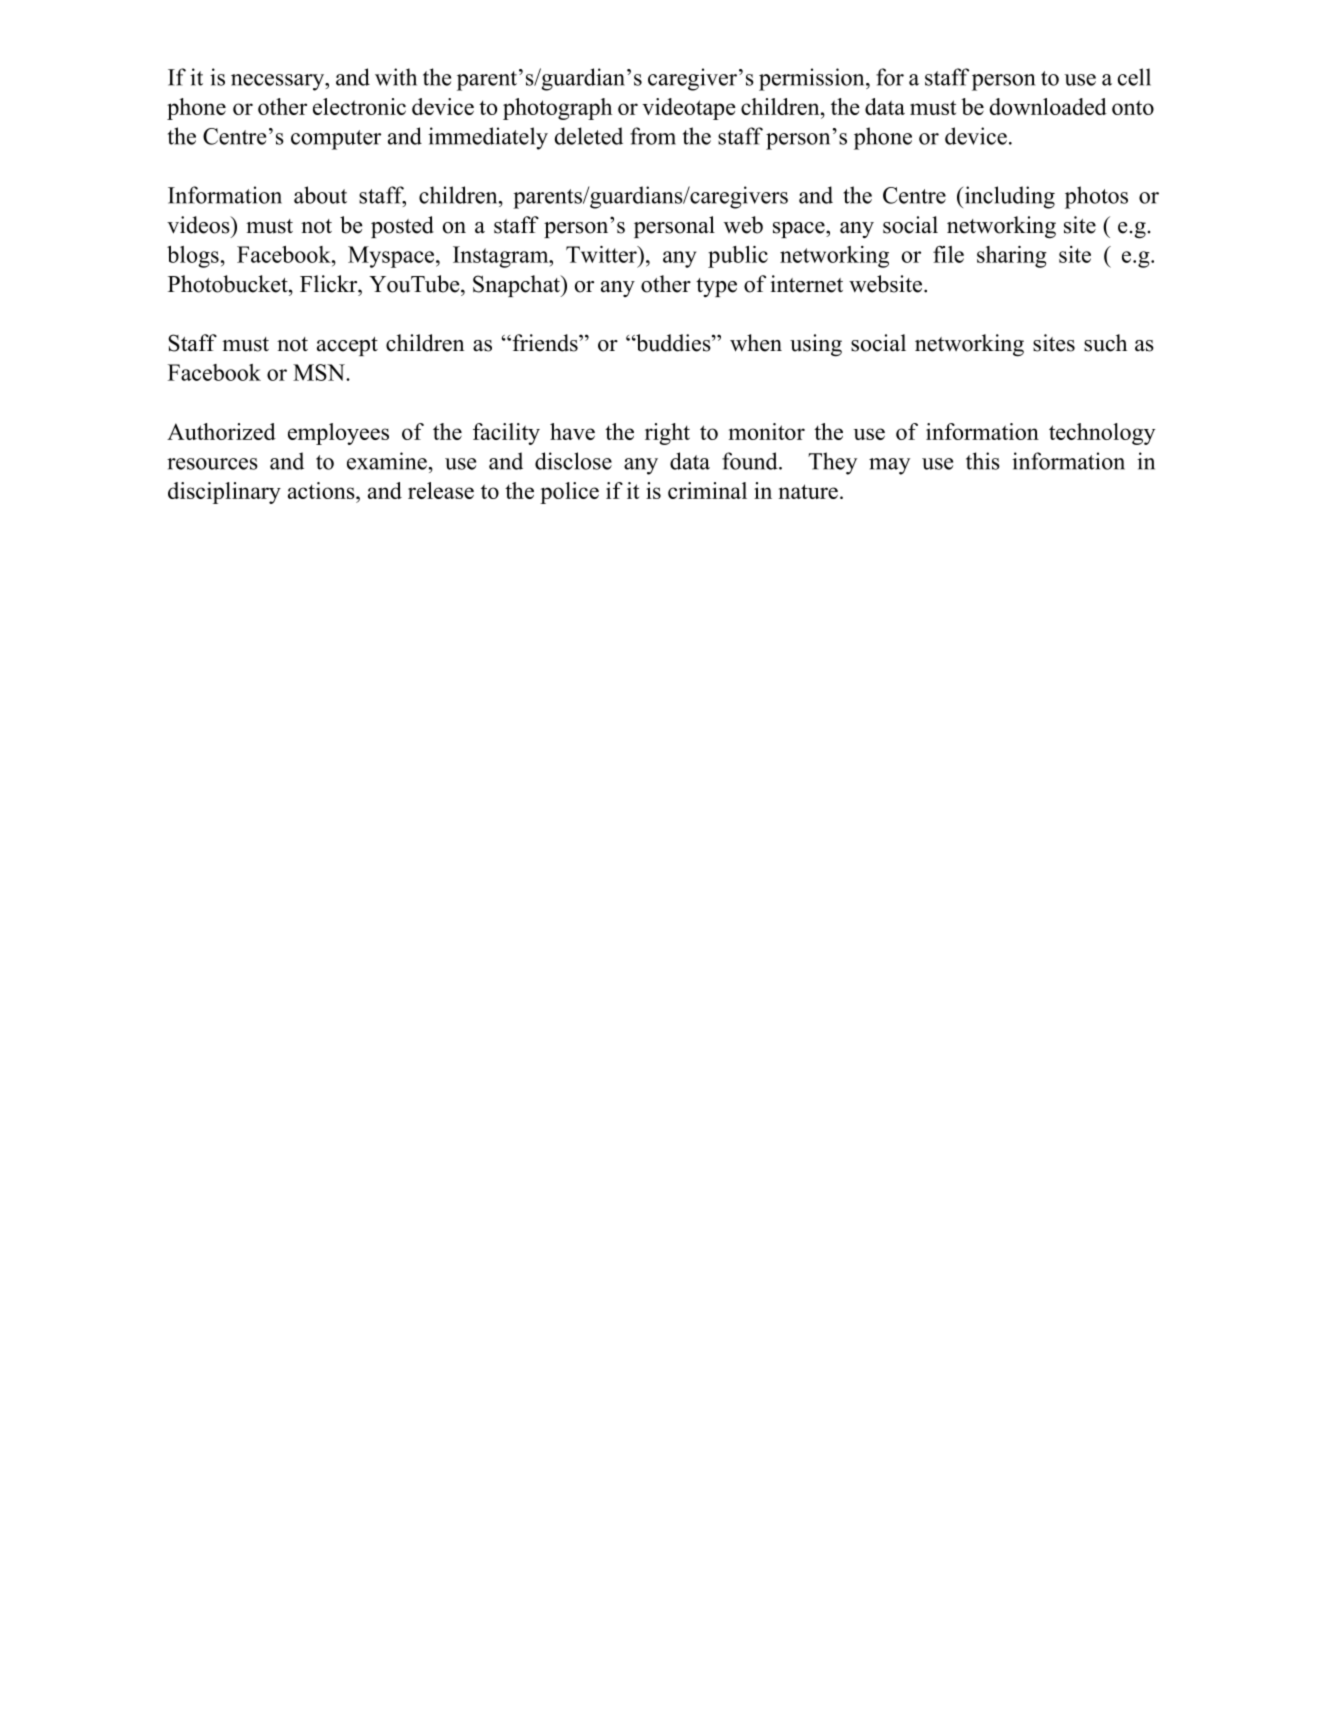 The height and width of the screenshot is (1733, 1339). Describe the element at coordinates (602, 254) in the screenshot. I see `Twitter` at that location.
